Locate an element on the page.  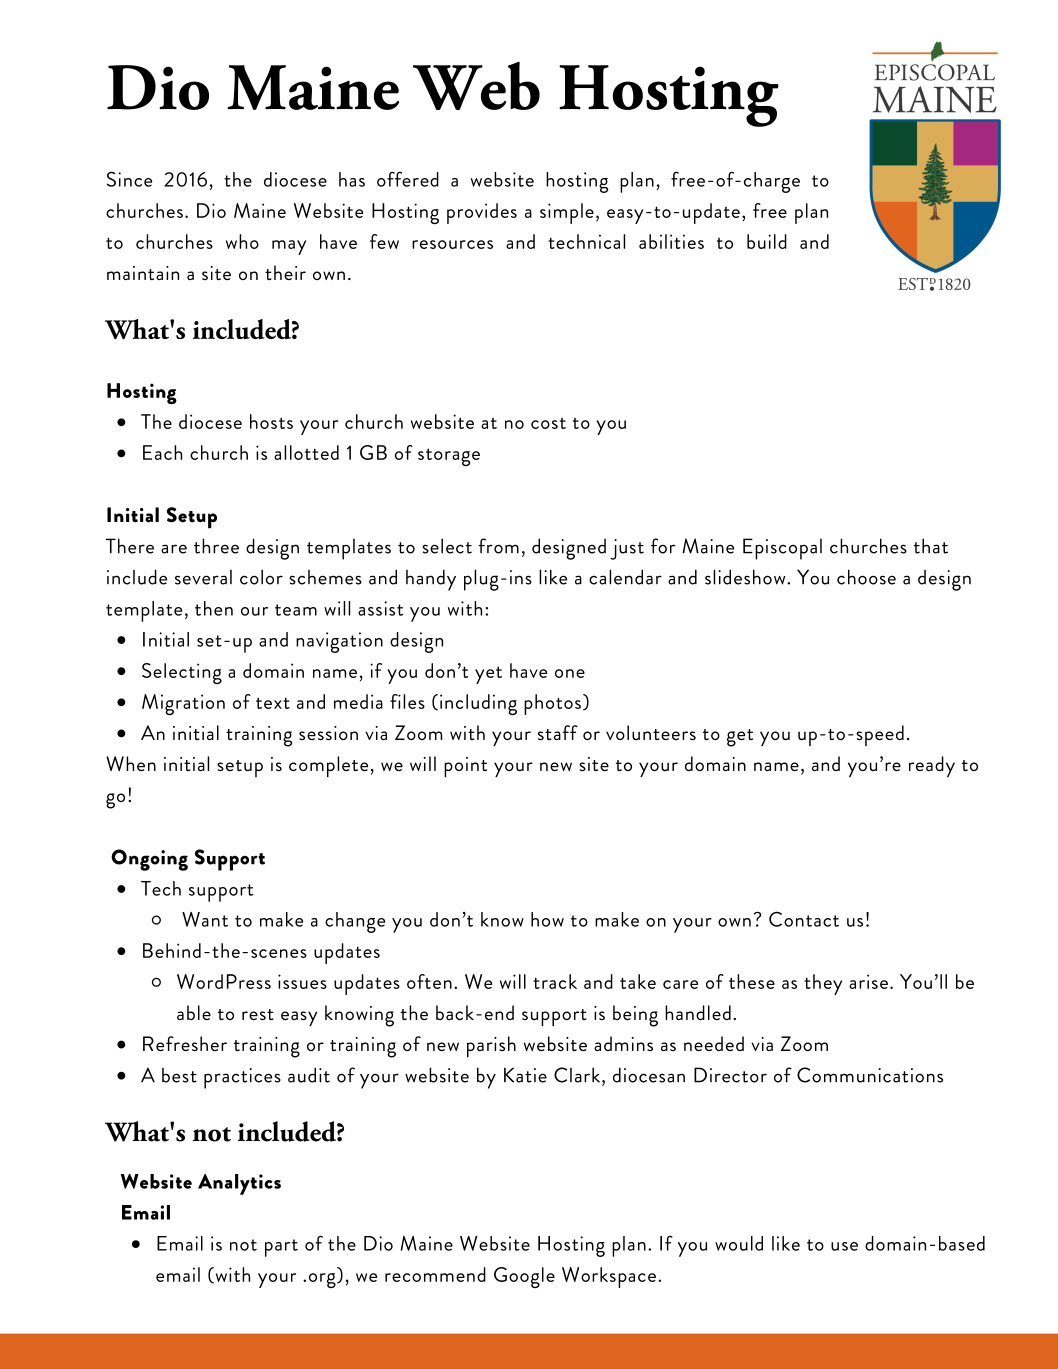
Each is located at coordinates (162, 452).
